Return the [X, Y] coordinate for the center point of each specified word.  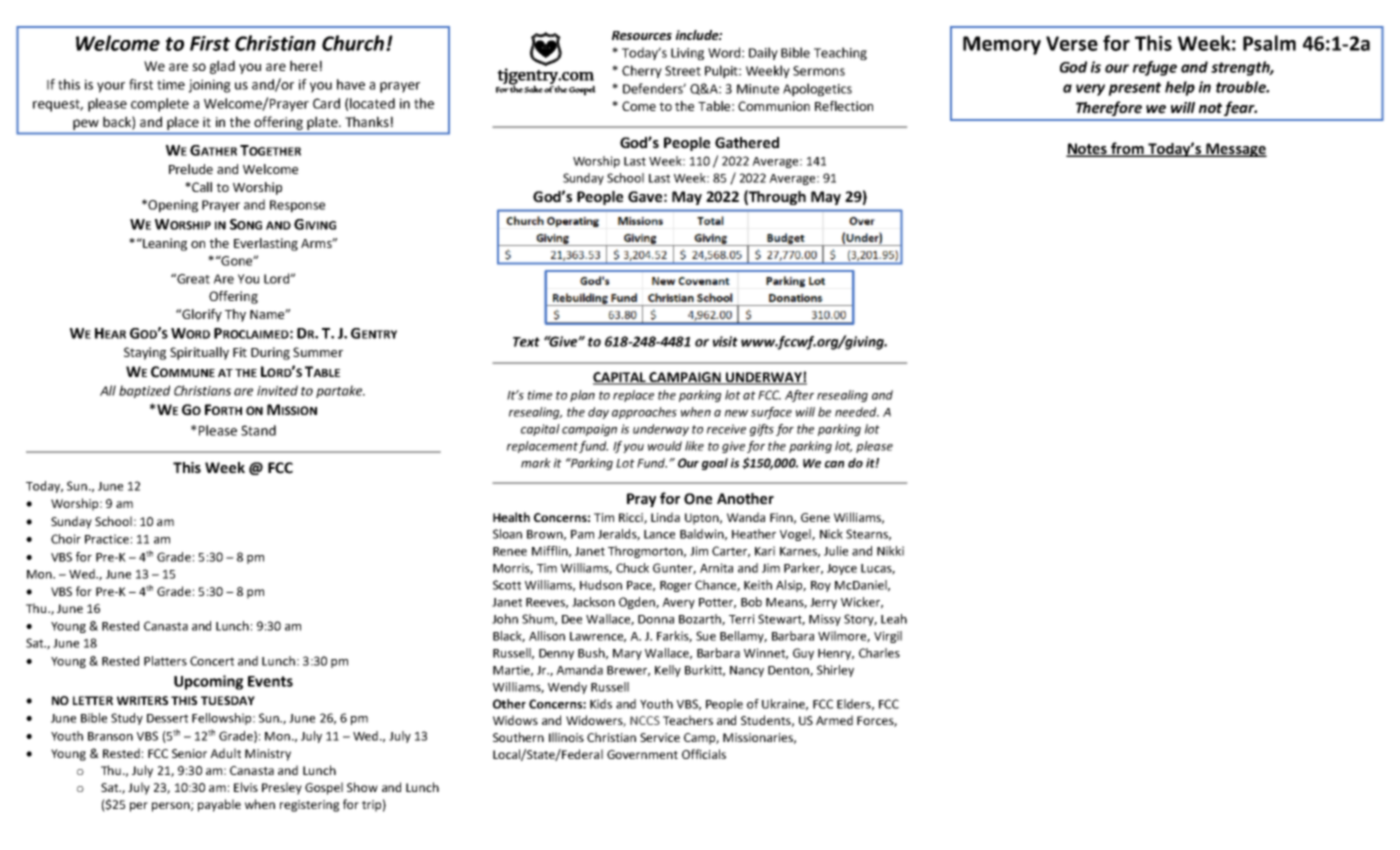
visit [725, 341]
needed [857, 412]
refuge [1155, 68]
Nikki [890, 551]
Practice [107, 539]
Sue [706, 636]
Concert [212, 661]
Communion [774, 106]
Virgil [888, 637]
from [1128, 149]
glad [222, 67]
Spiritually [199, 353]
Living [687, 54]
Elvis [246, 787]
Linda [665, 517]
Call [201, 187]
